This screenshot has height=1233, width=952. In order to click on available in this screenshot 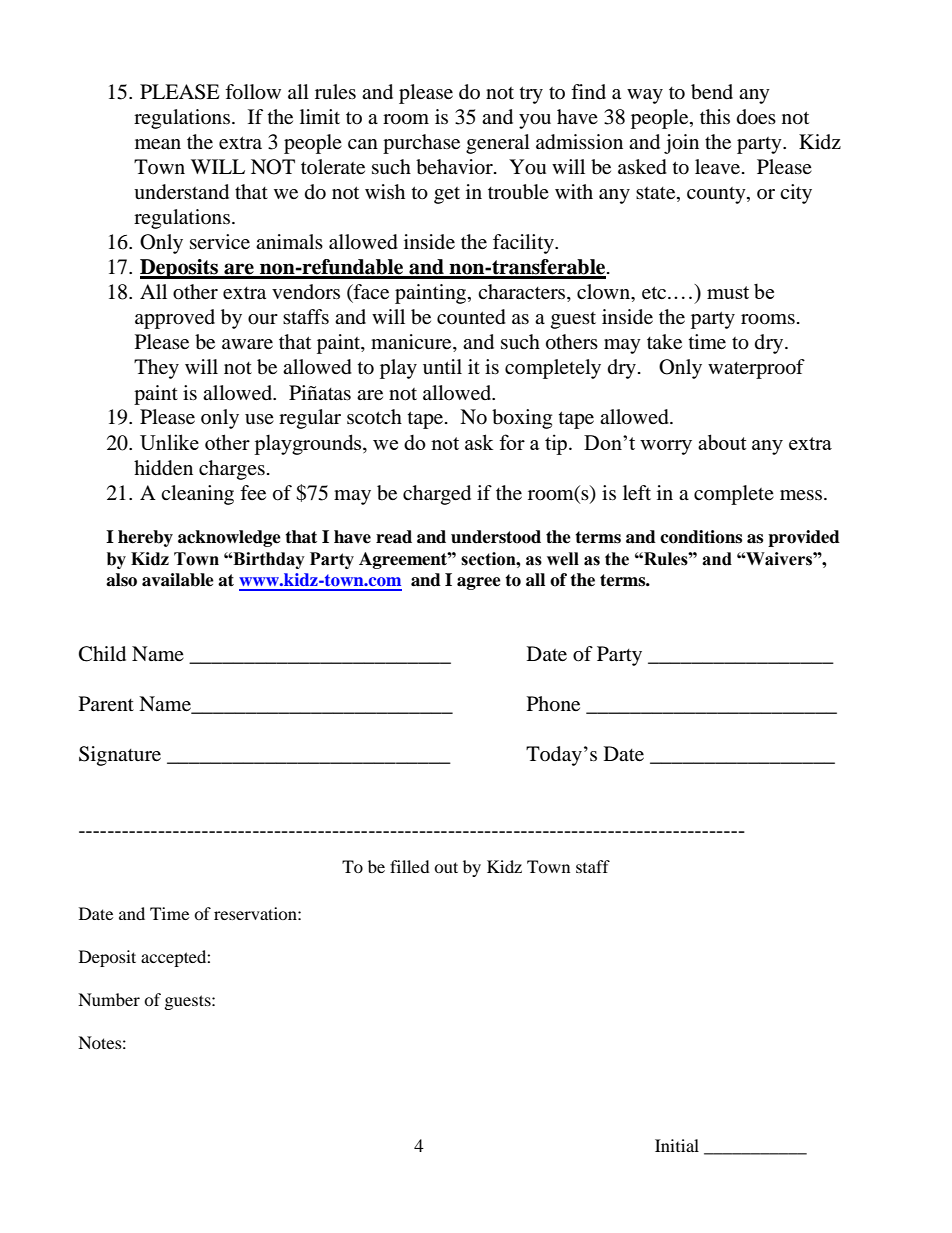, I will do `click(178, 580)`.
